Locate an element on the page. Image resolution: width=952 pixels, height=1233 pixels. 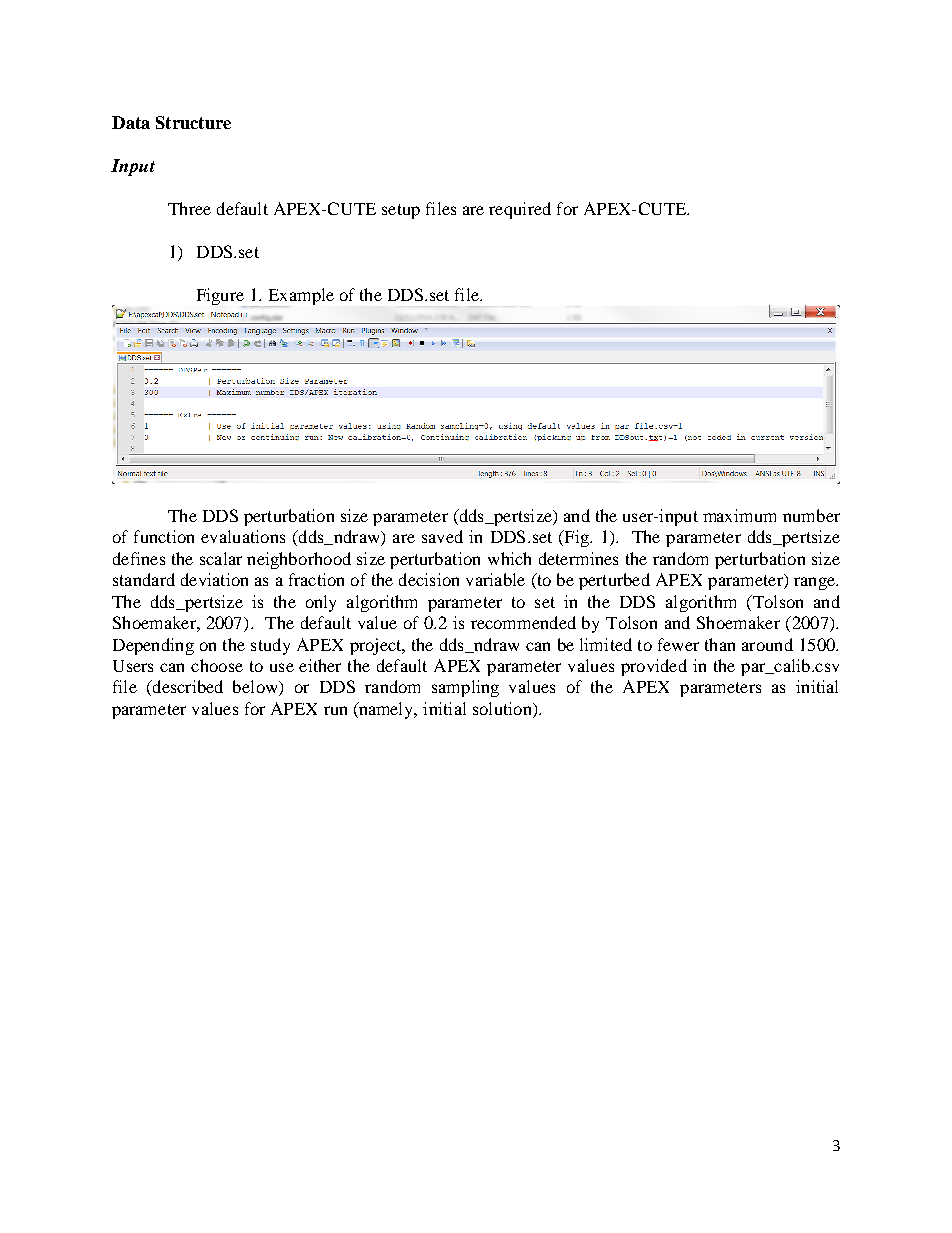
described is located at coordinates (186, 688).
